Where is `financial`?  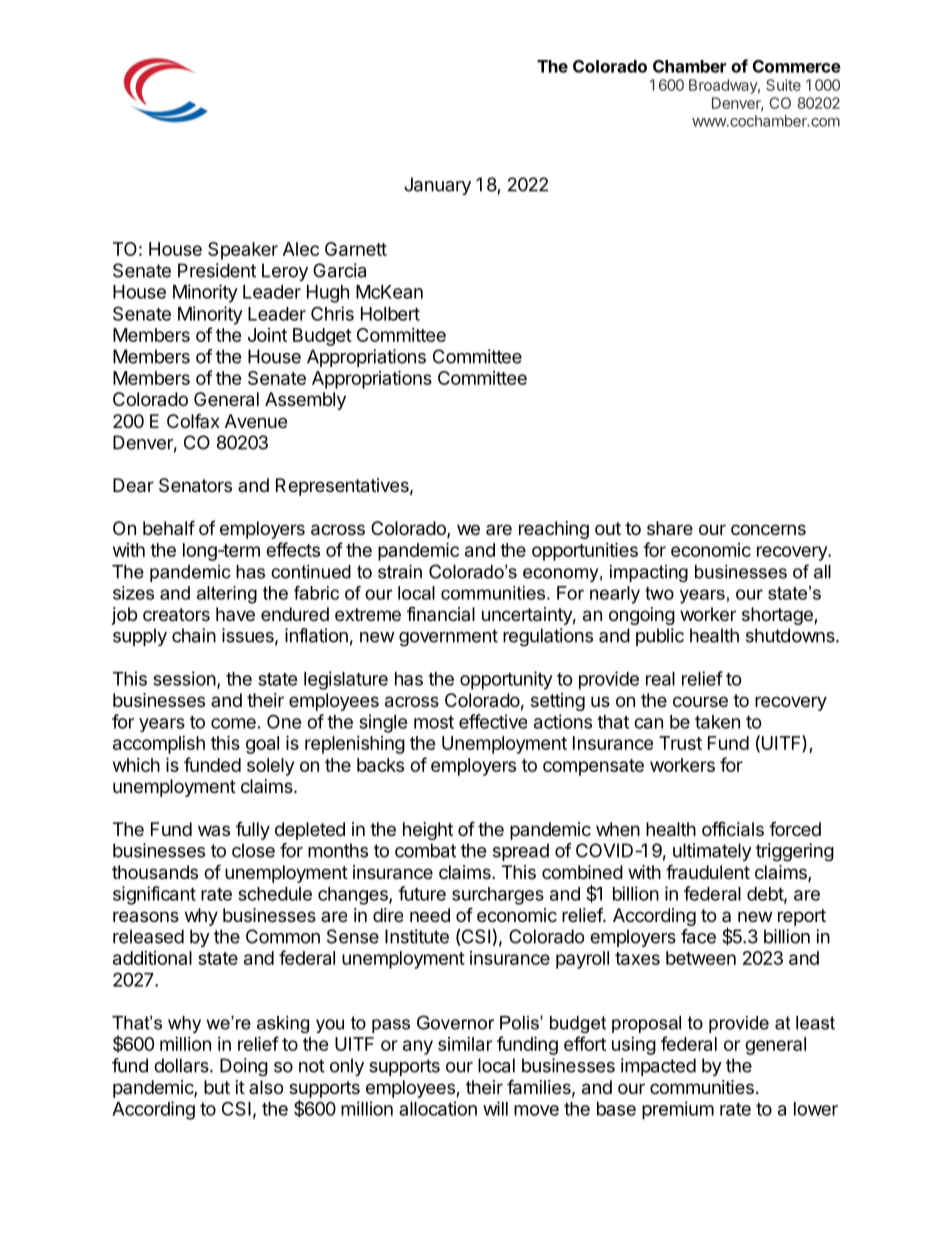
financial is located at coordinates (441, 614).
